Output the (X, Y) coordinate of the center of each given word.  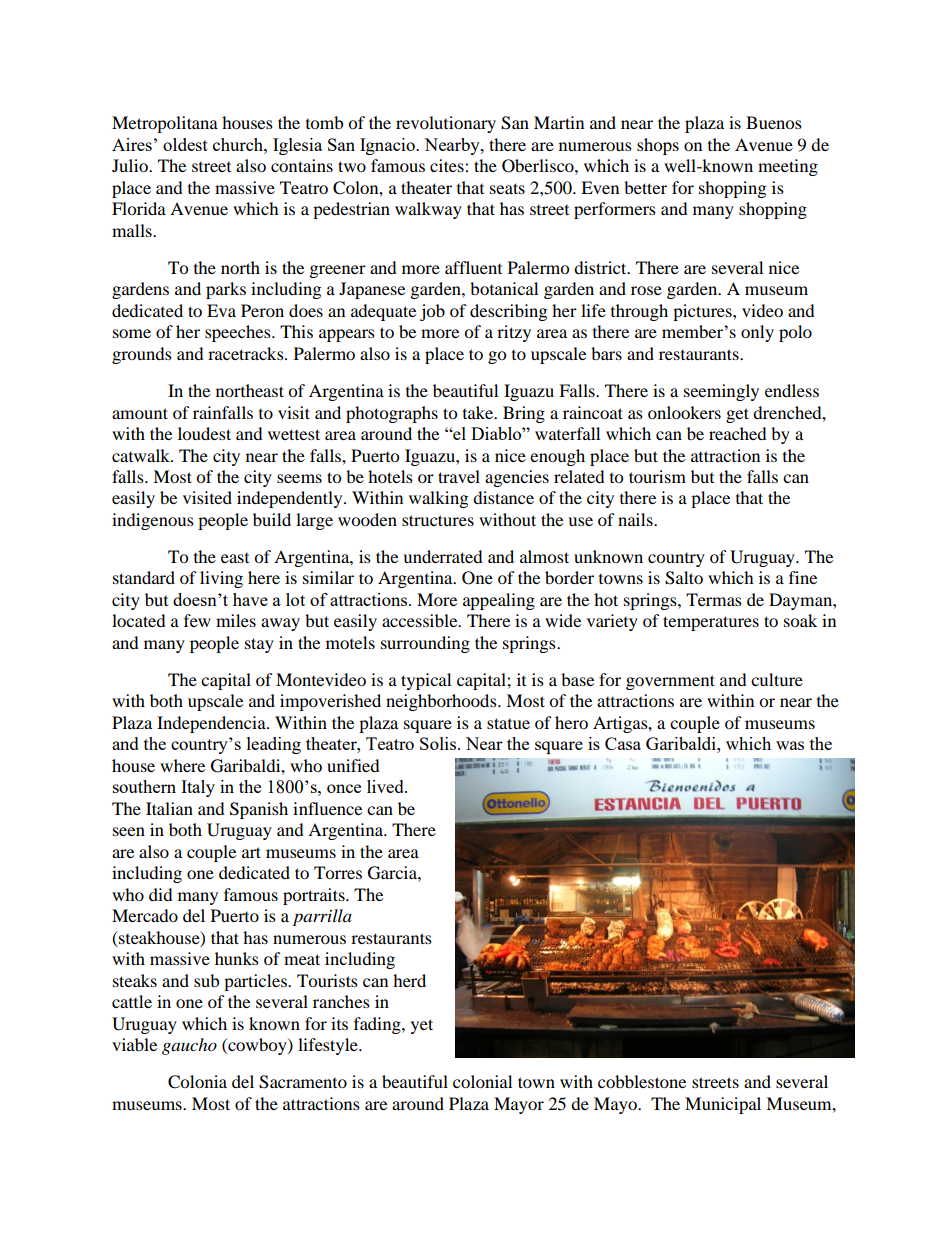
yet (422, 1026)
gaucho (189, 1046)
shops (658, 146)
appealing (499, 601)
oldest (185, 144)
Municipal (723, 1105)
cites (448, 165)
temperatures (711, 623)
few (197, 620)
